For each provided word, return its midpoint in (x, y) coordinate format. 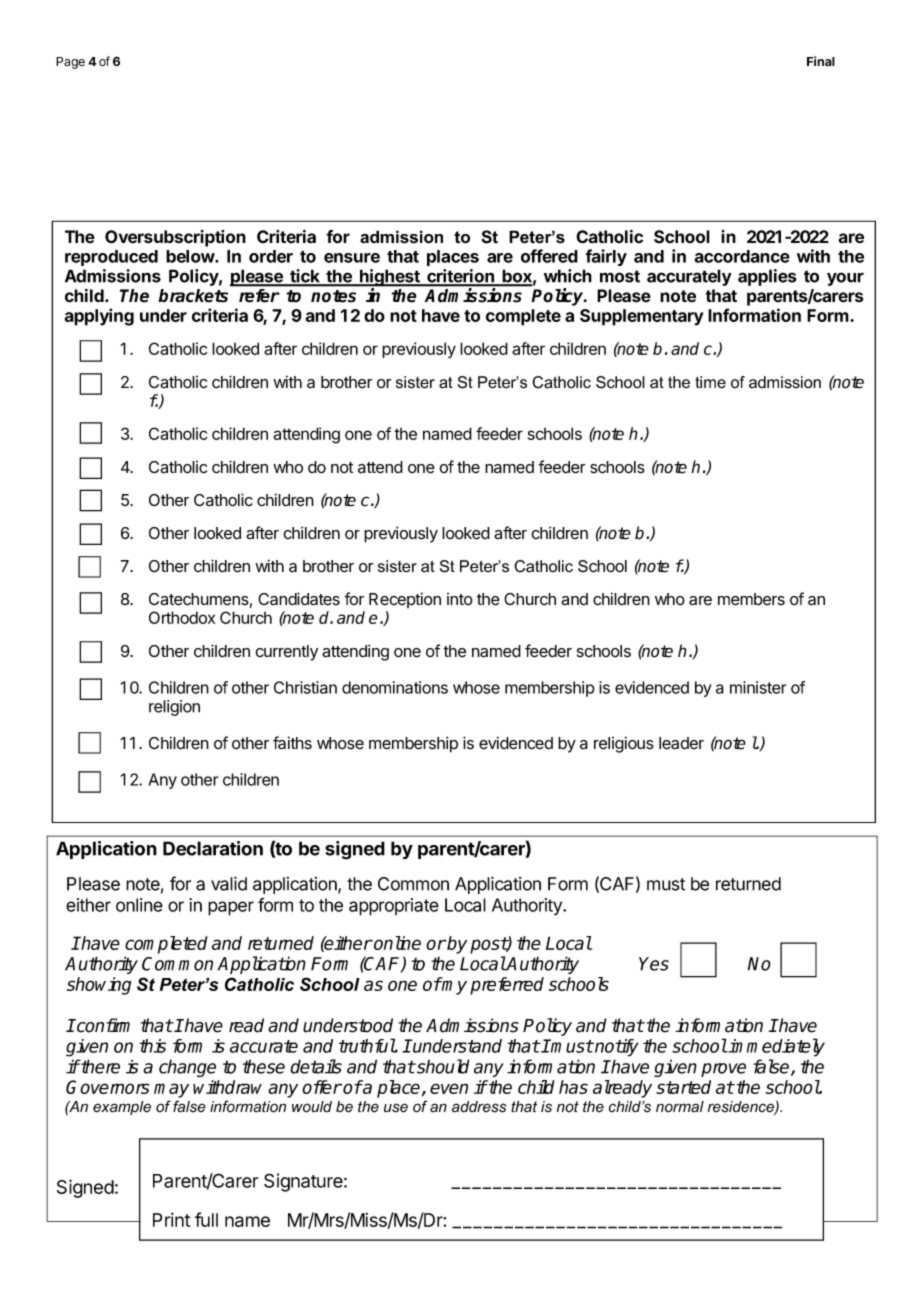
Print (171, 1220)
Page (70, 63)
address (479, 1107)
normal (680, 1107)
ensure (352, 258)
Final (821, 61)
